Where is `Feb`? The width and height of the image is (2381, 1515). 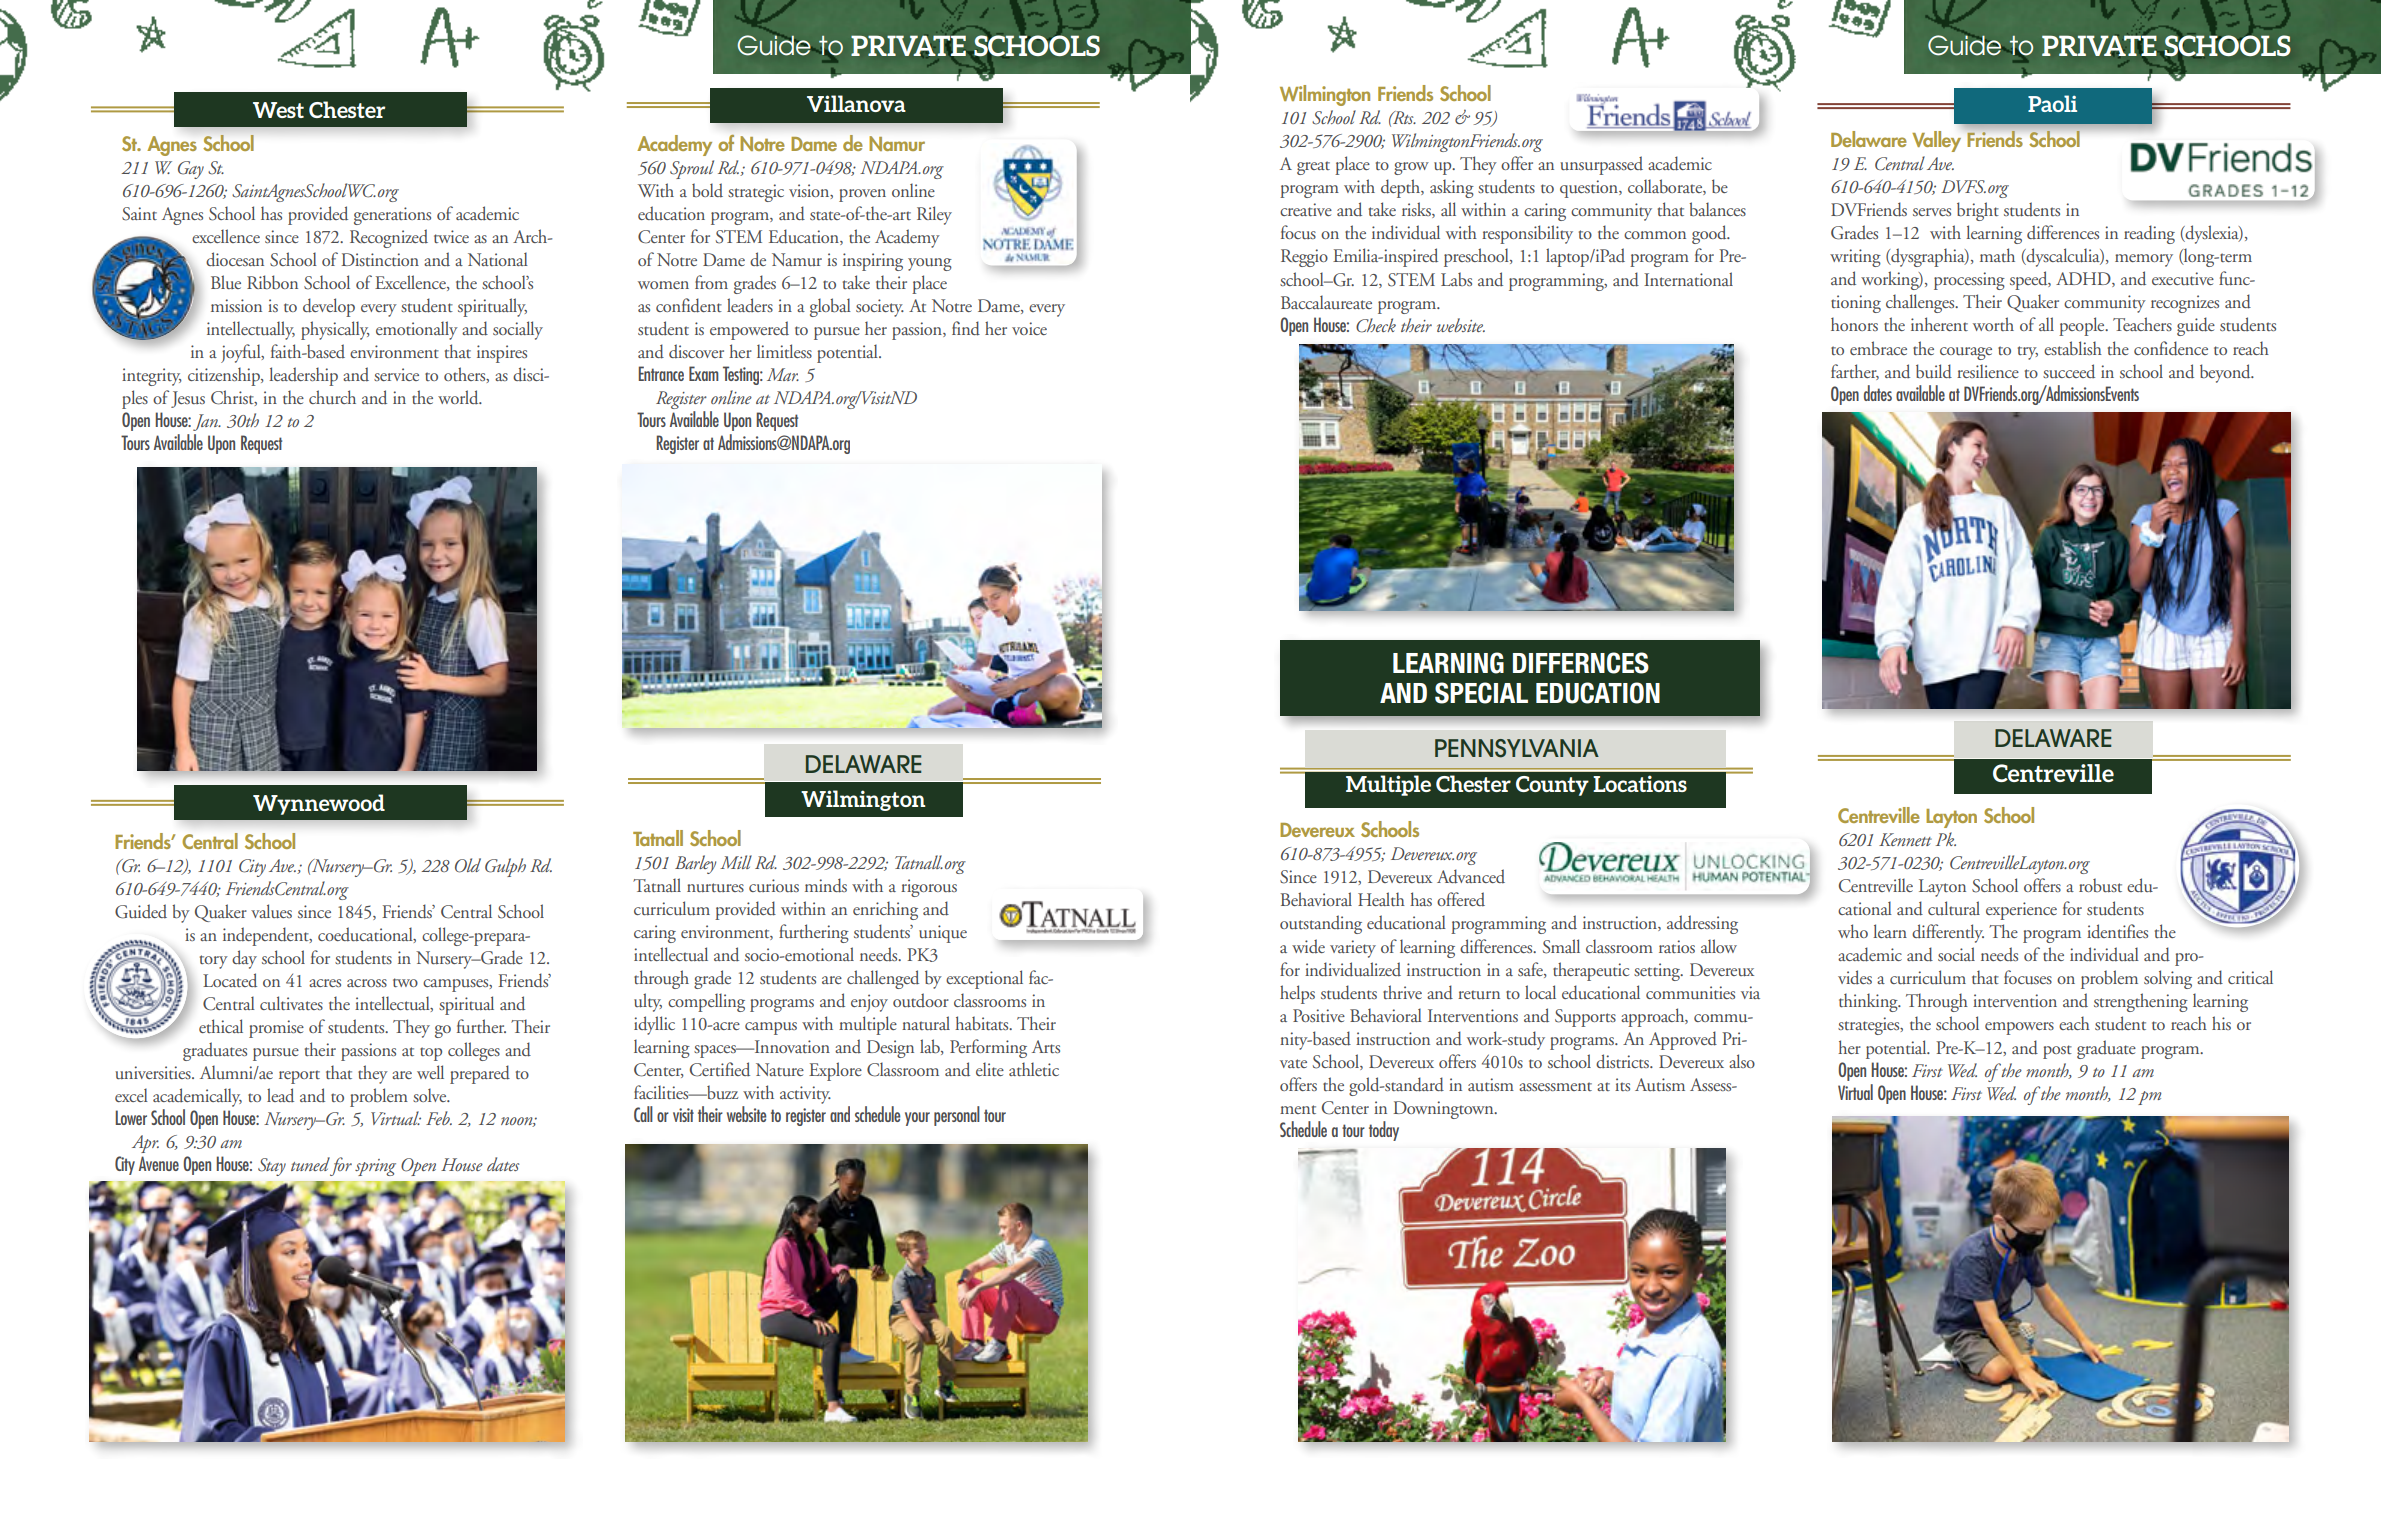 Feb is located at coordinates (439, 1118).
